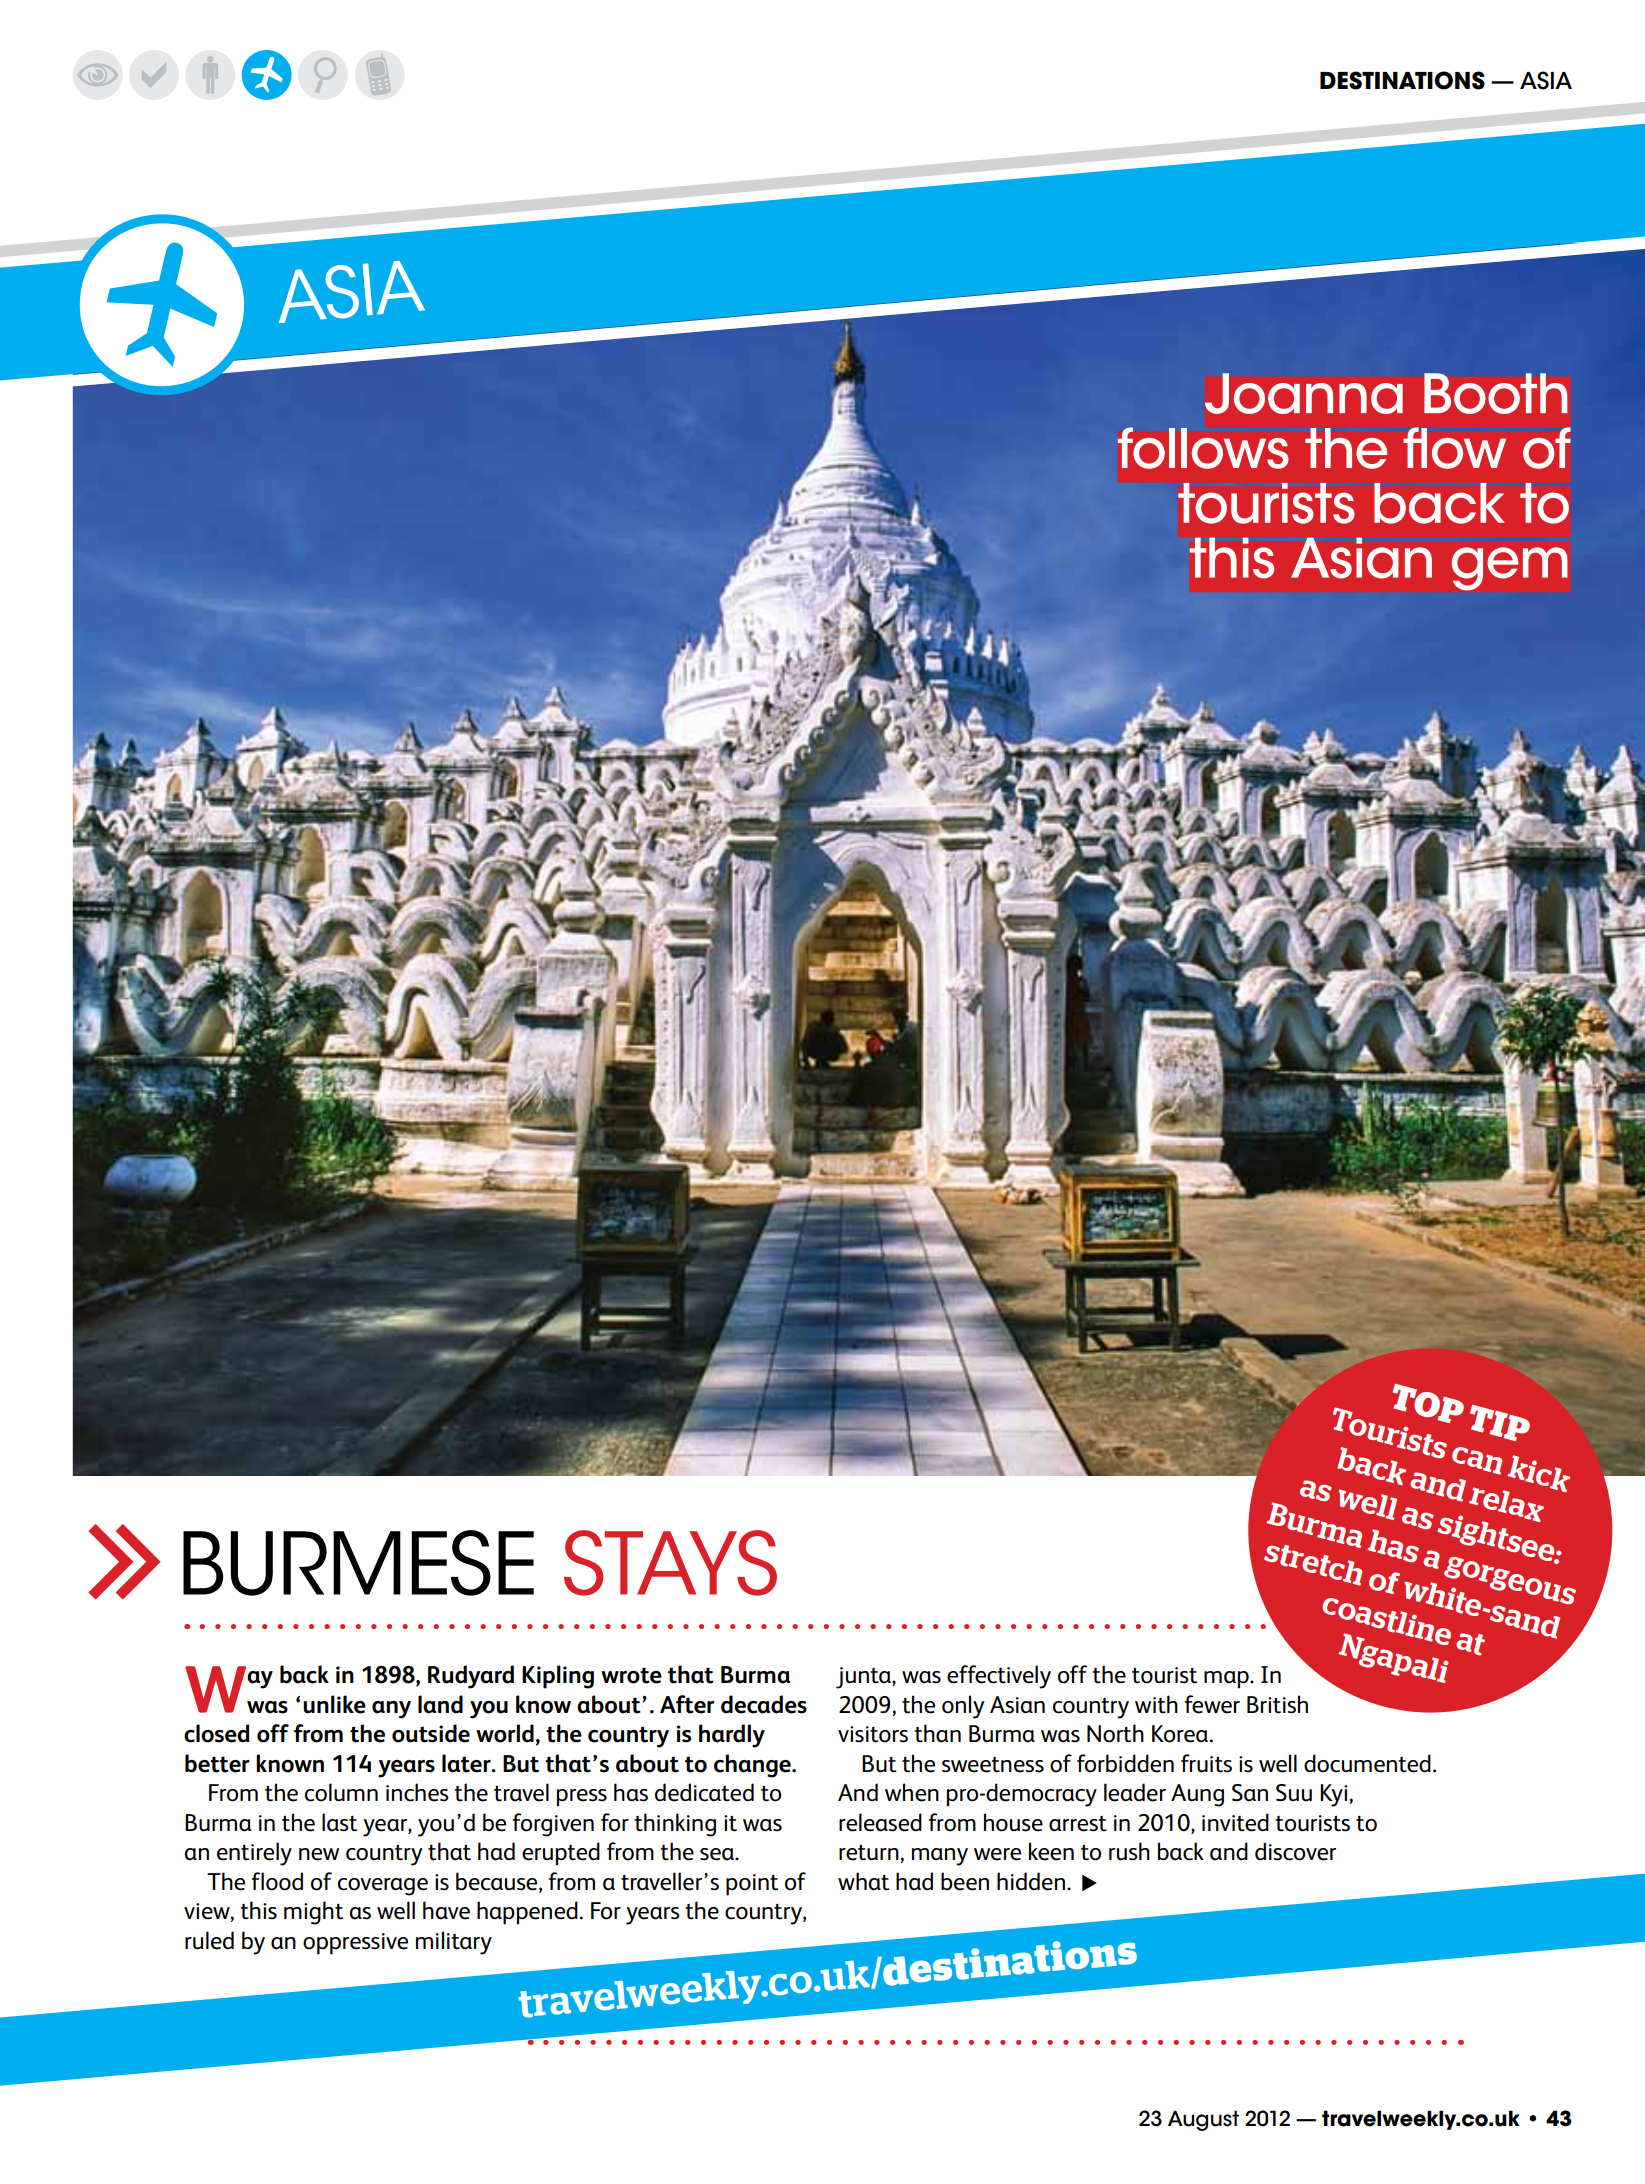  I want to click on STAYS, so click(670, 1563).
